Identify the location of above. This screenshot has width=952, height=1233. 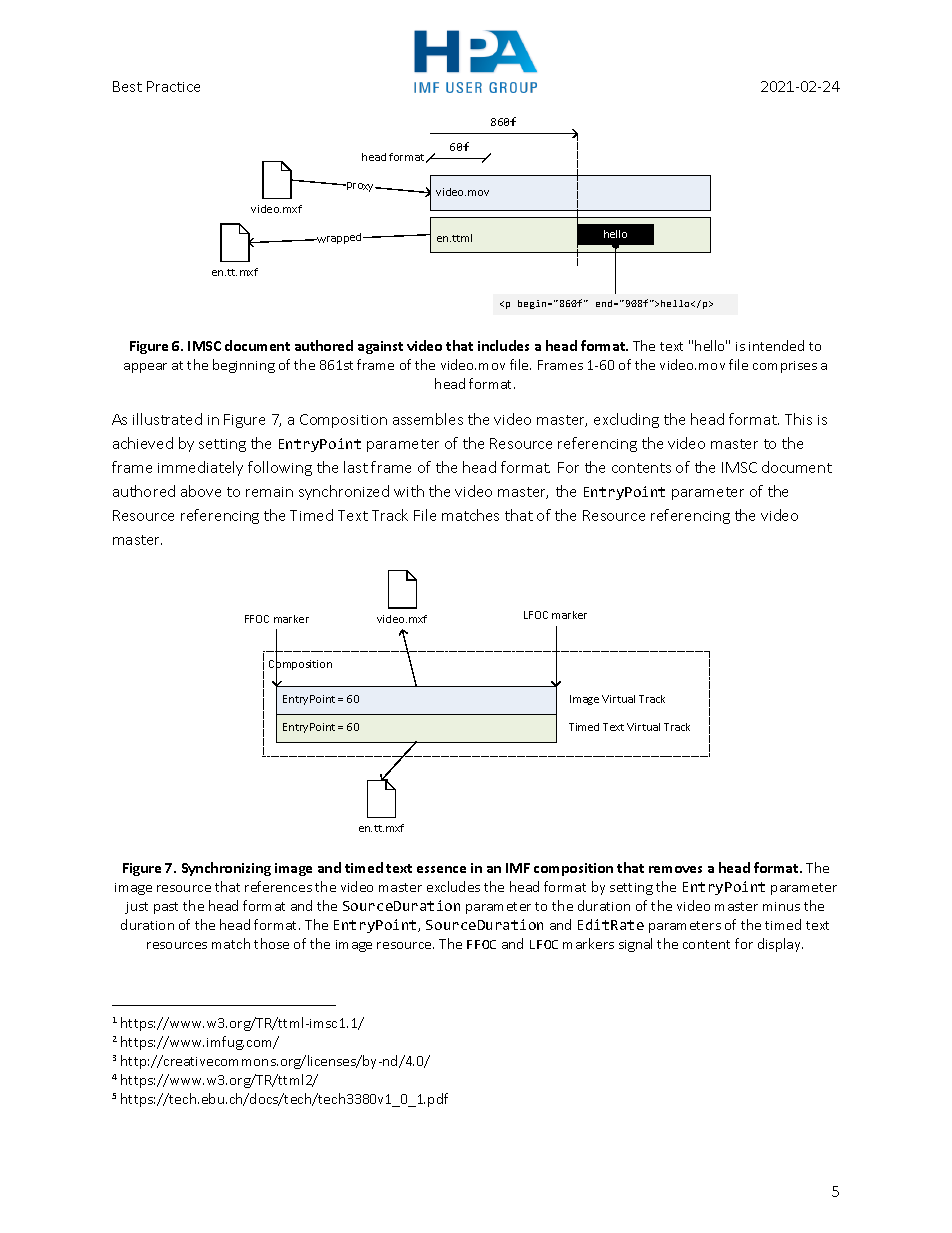
(201, 491).
